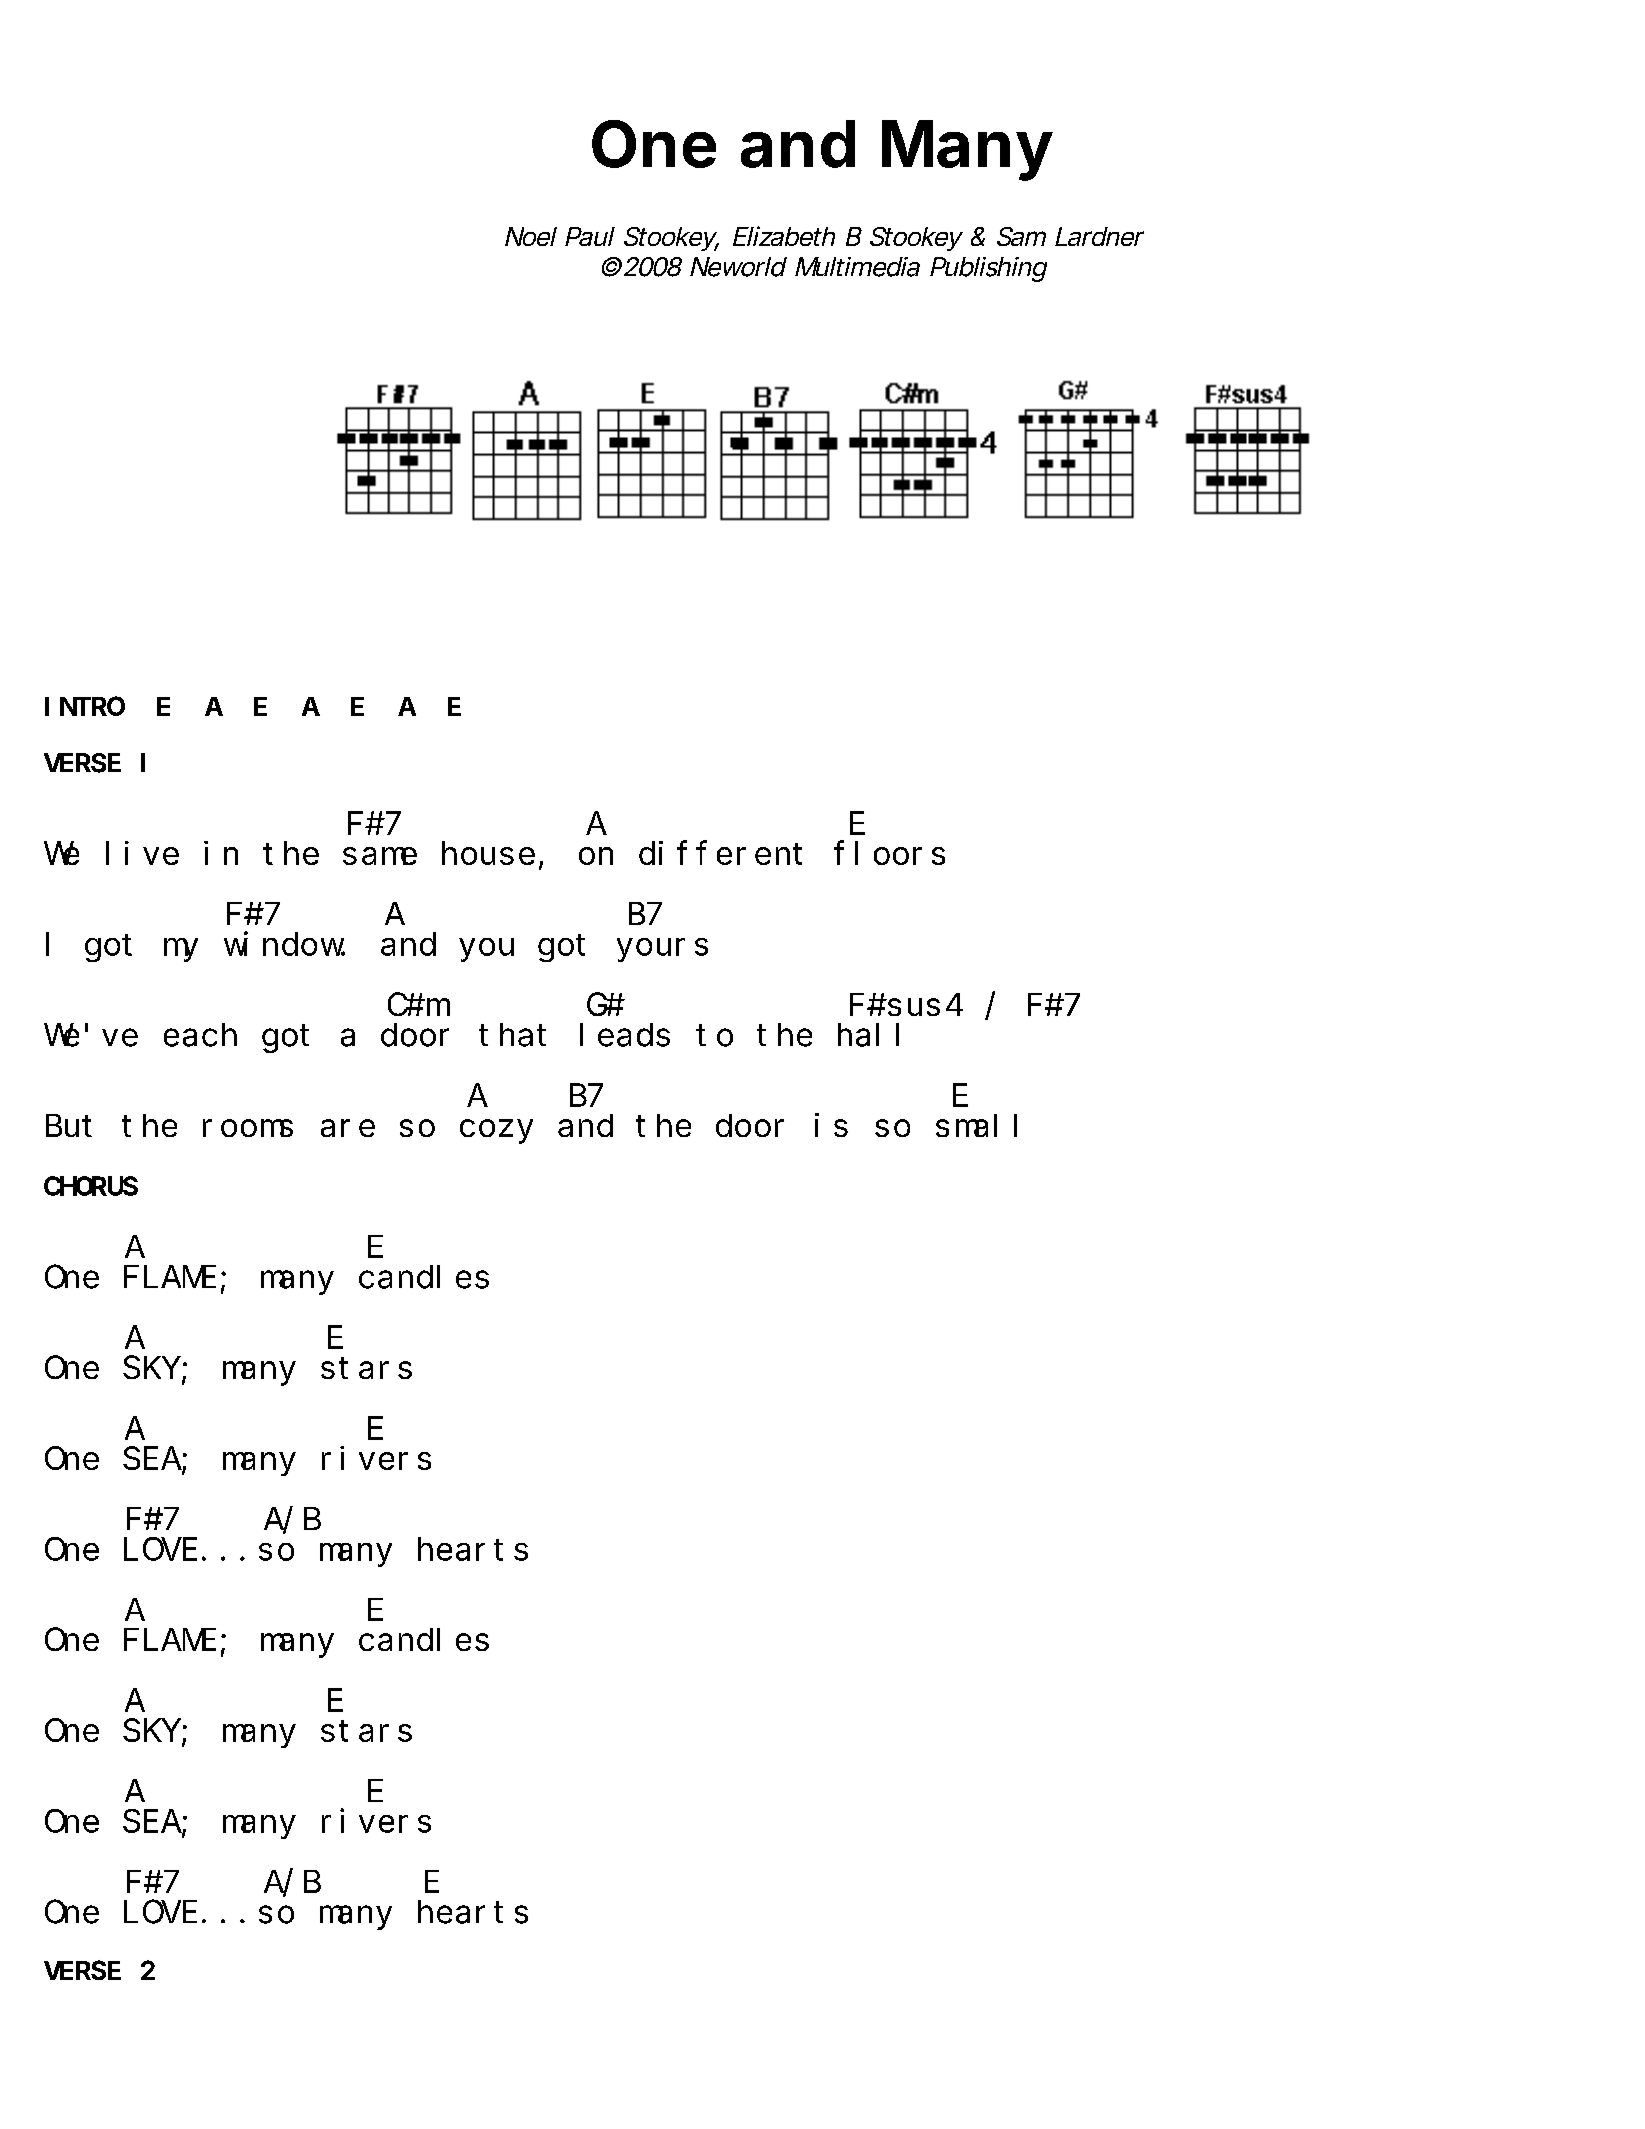 The width and height of the screenshot is (1645, 2129). I want to click on rooms, so click(248, 1128).
